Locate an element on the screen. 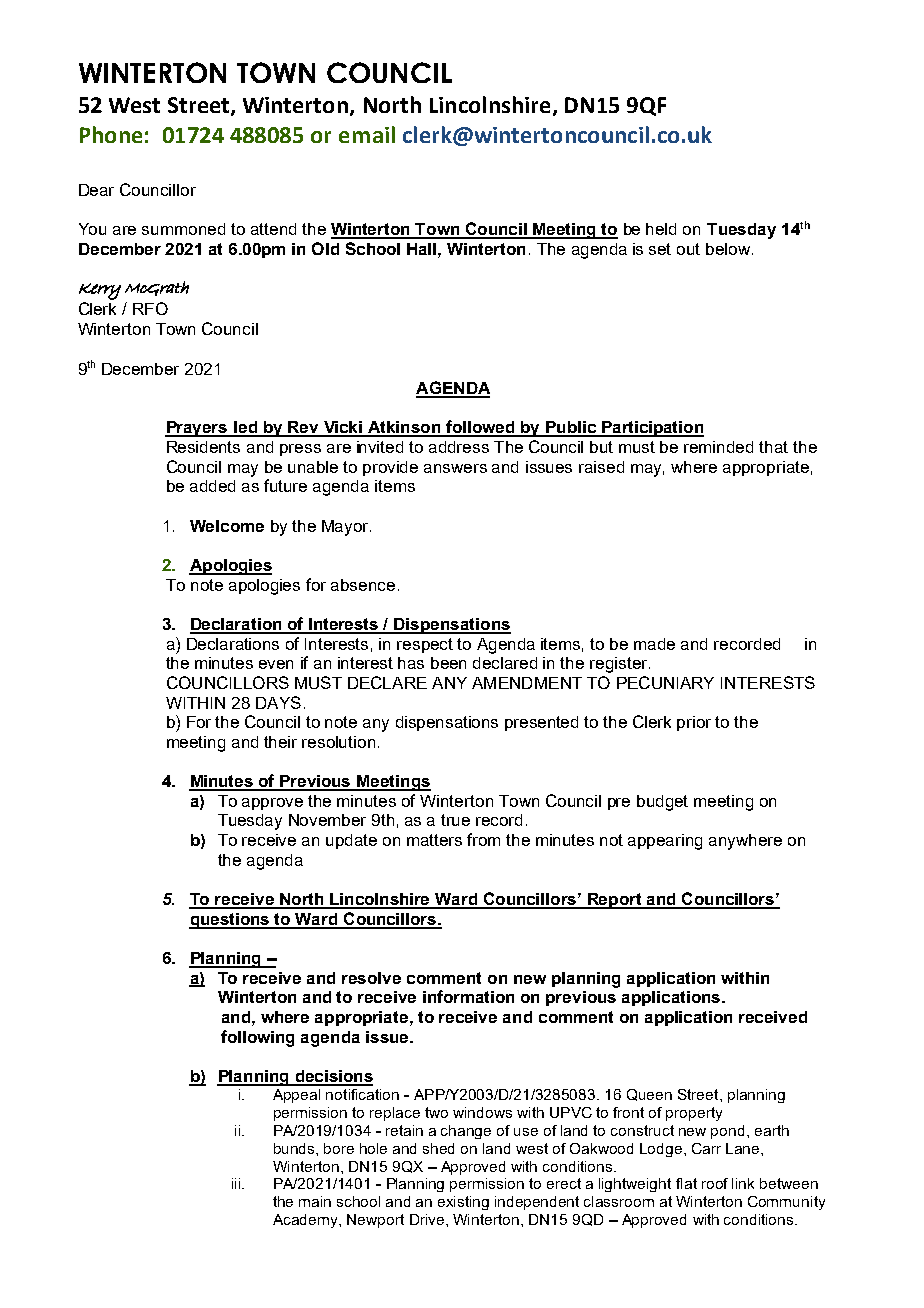  Prayers is located at coordinates (197, 429).
